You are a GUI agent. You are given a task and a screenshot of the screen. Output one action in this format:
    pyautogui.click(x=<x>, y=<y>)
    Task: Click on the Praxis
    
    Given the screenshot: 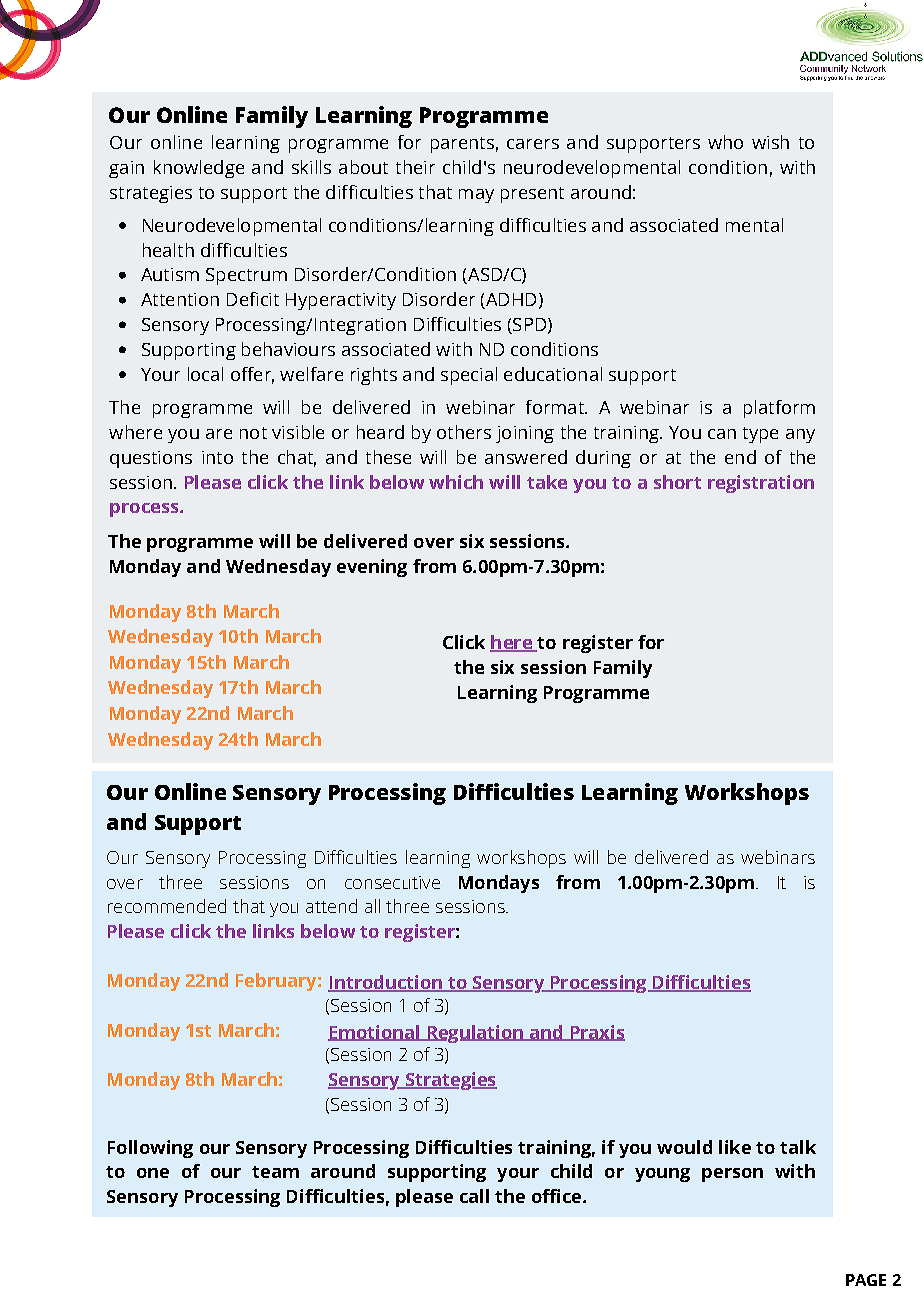 What is the action you would take?
    pyautogui.click(x=596, y=1033)
